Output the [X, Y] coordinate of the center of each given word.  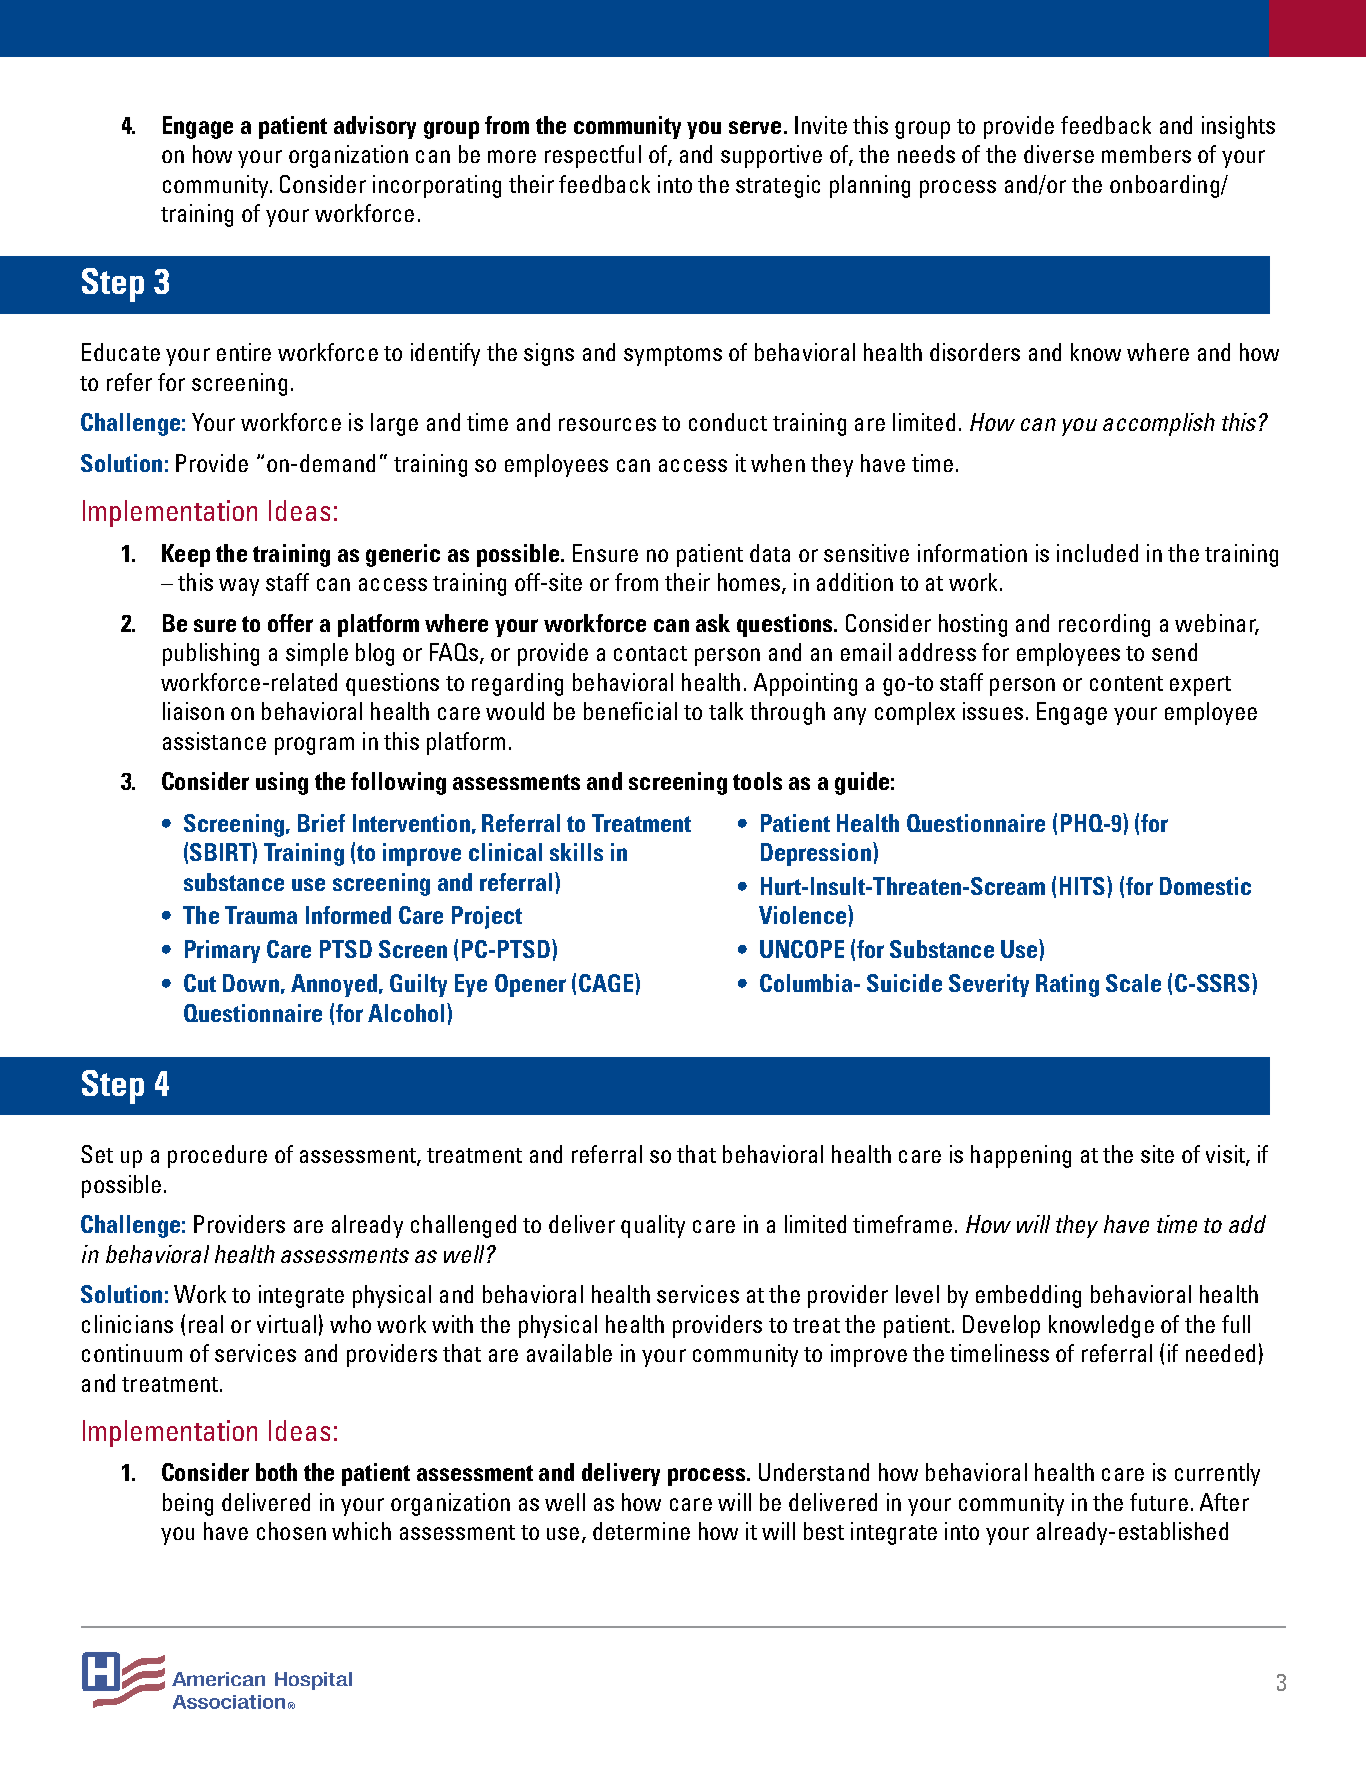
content [1126, 683]
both [276, 1472]
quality [653, 1226]
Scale [1133, 983]
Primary [222, 951]
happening [1021, 1156]
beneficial [630, 711]
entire [244, 352]
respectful [593, 156]
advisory [375, 127]
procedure [217, 1156]
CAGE [607, 982]
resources [607, 424]
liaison [193, 711]
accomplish [1159, 424]
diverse [1059, 154]
